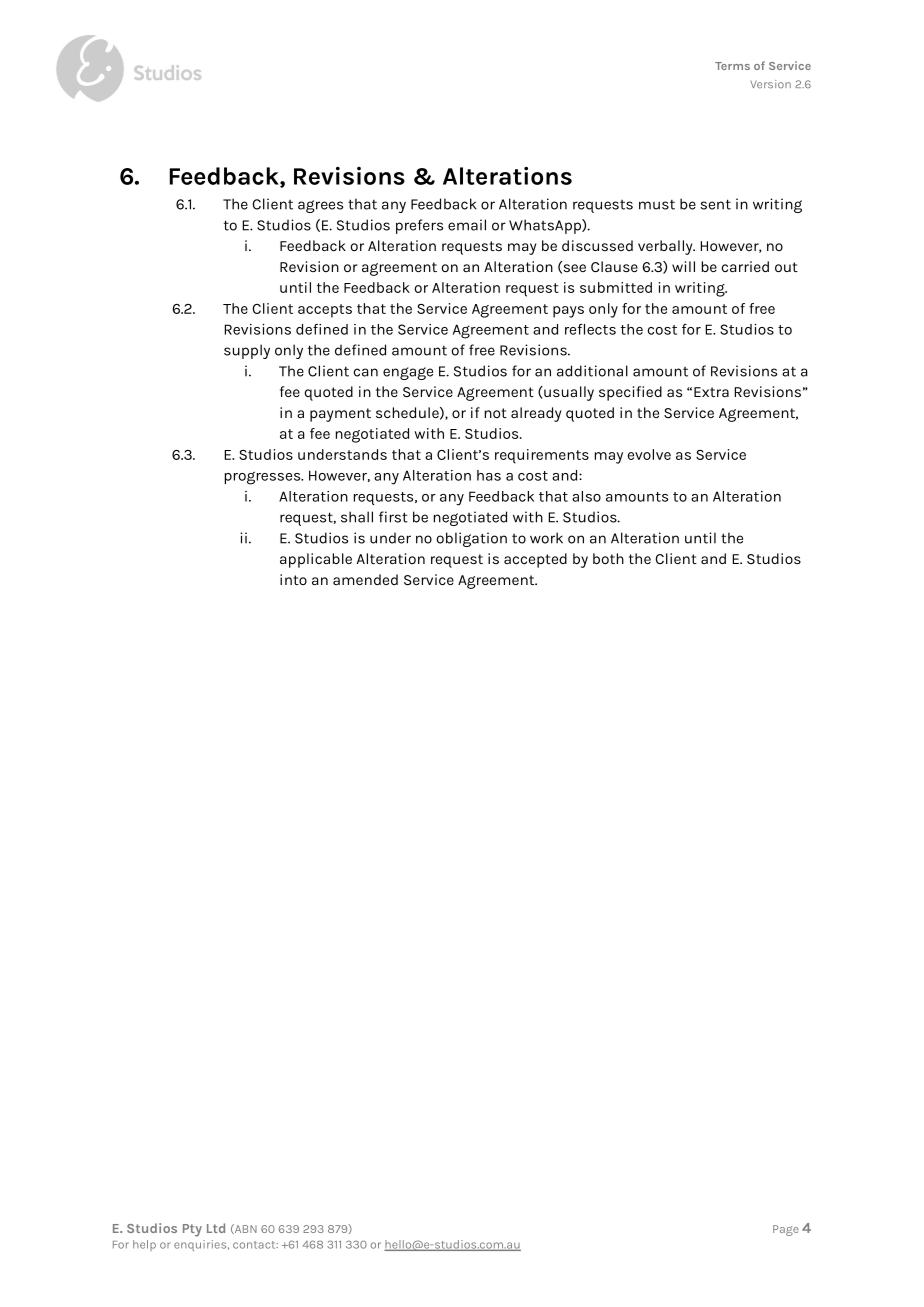  I want to click on email, so click(467, 225).
